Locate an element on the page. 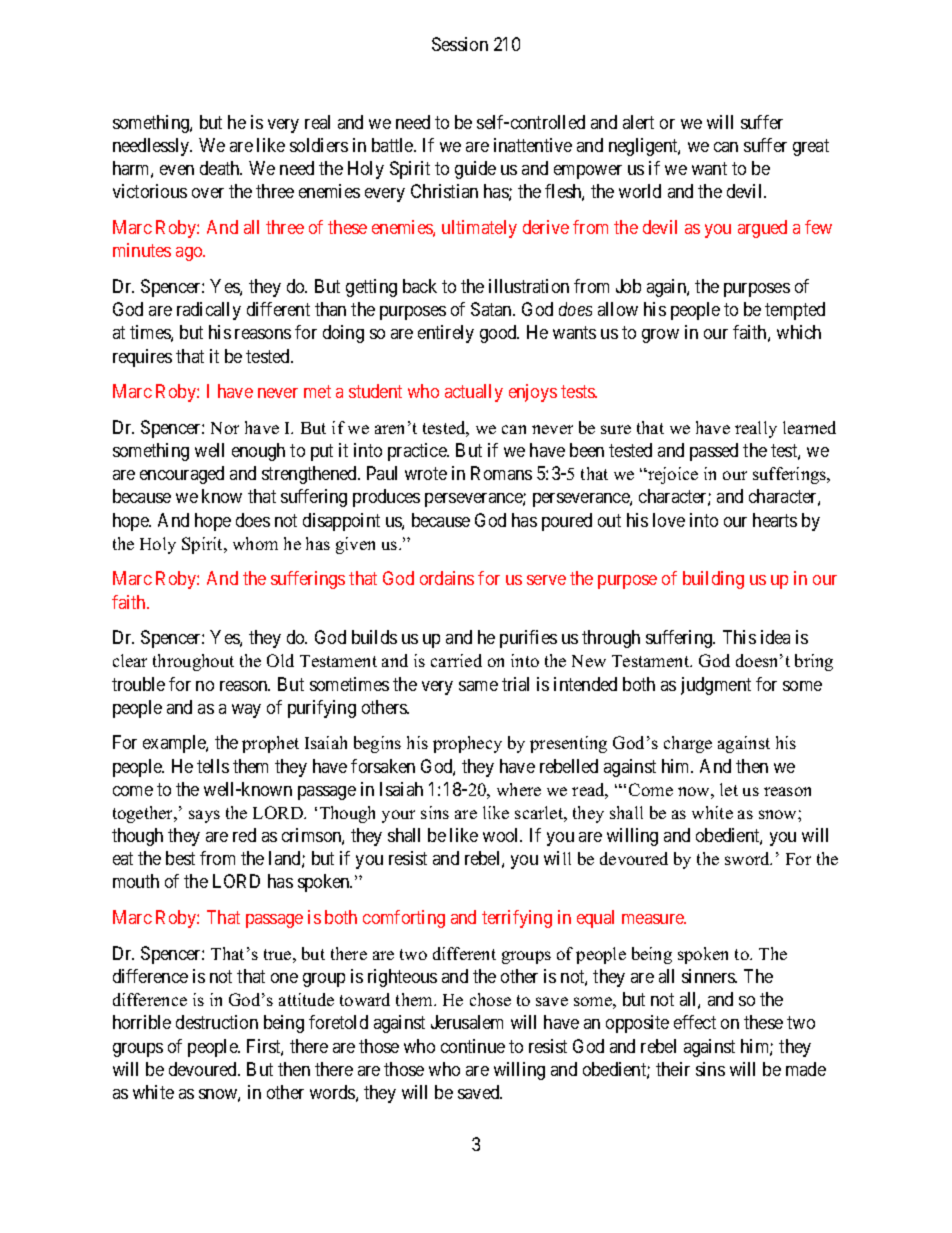 The height and width of the document is (1233, 952). alert is located at coordinates (638, 122).
